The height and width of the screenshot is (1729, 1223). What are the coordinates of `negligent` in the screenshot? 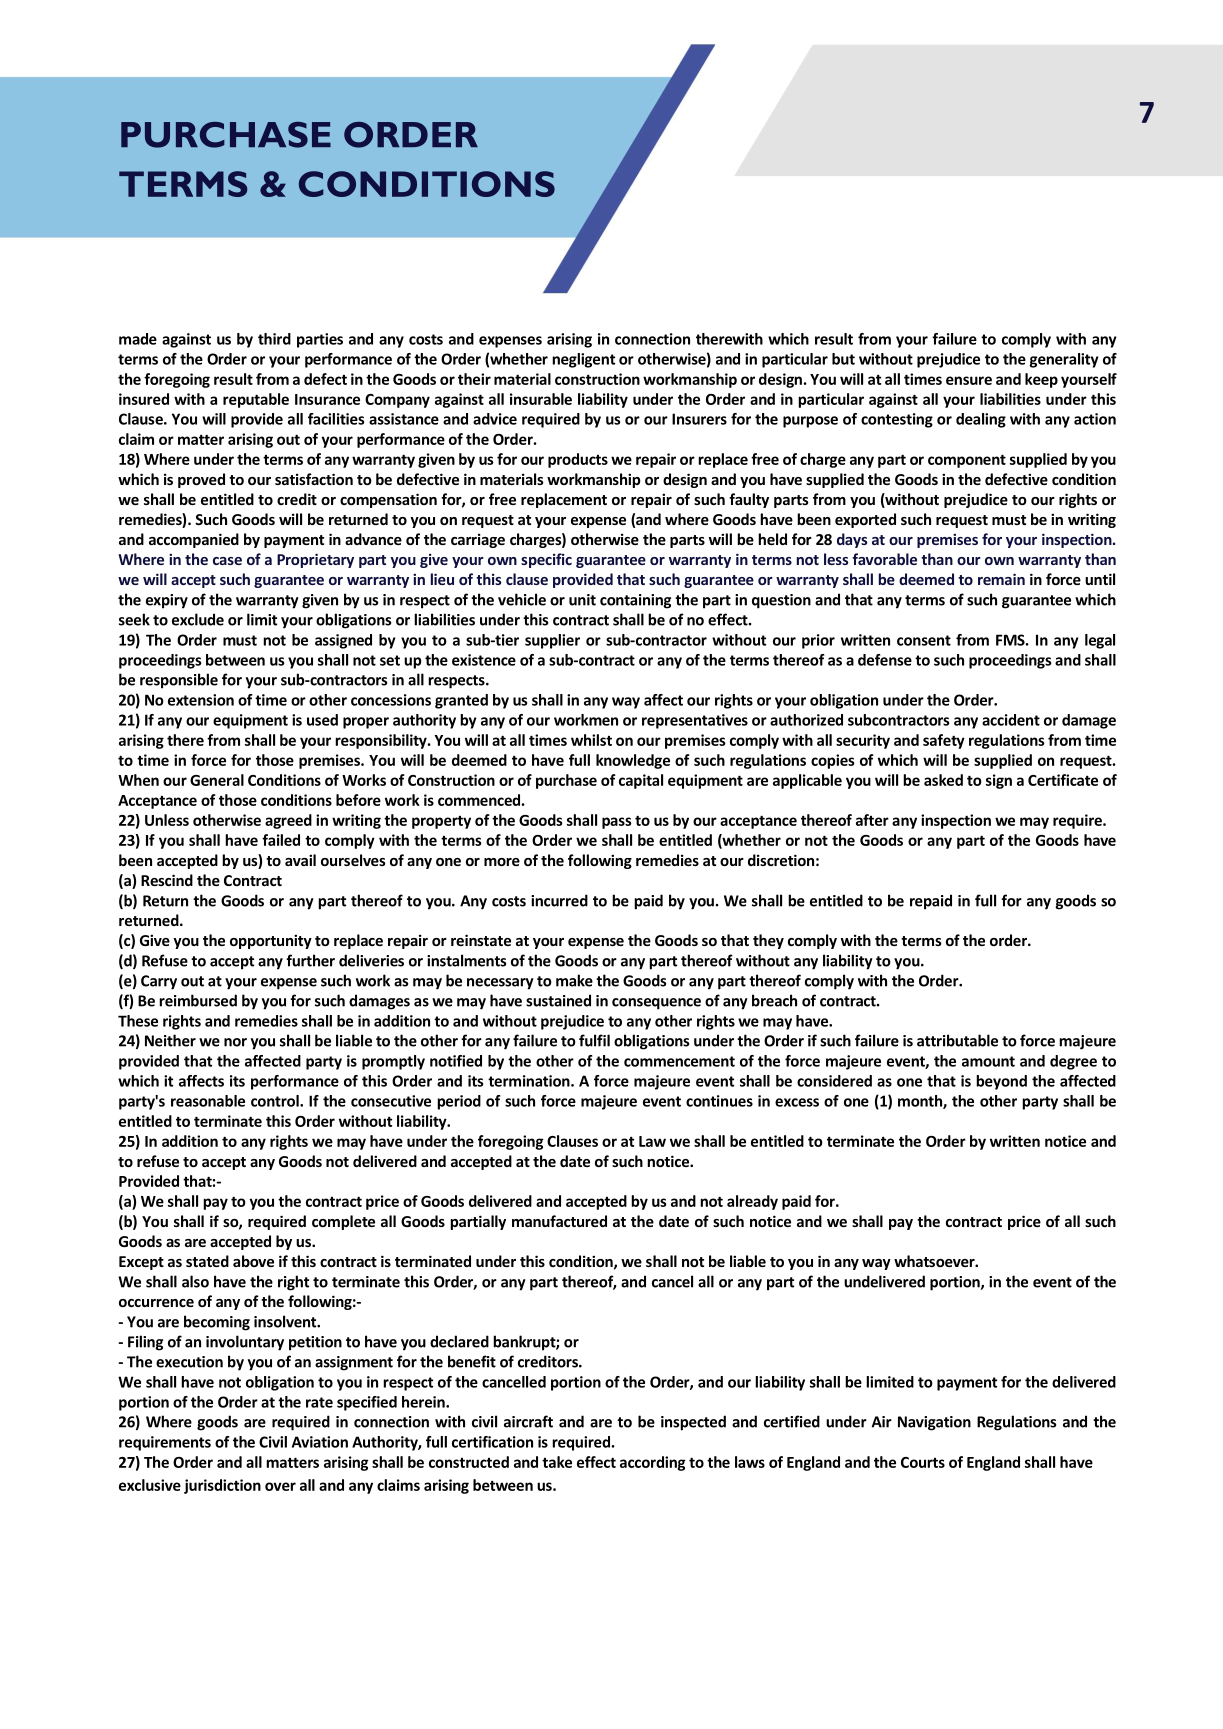 It's located at (583, 360).
